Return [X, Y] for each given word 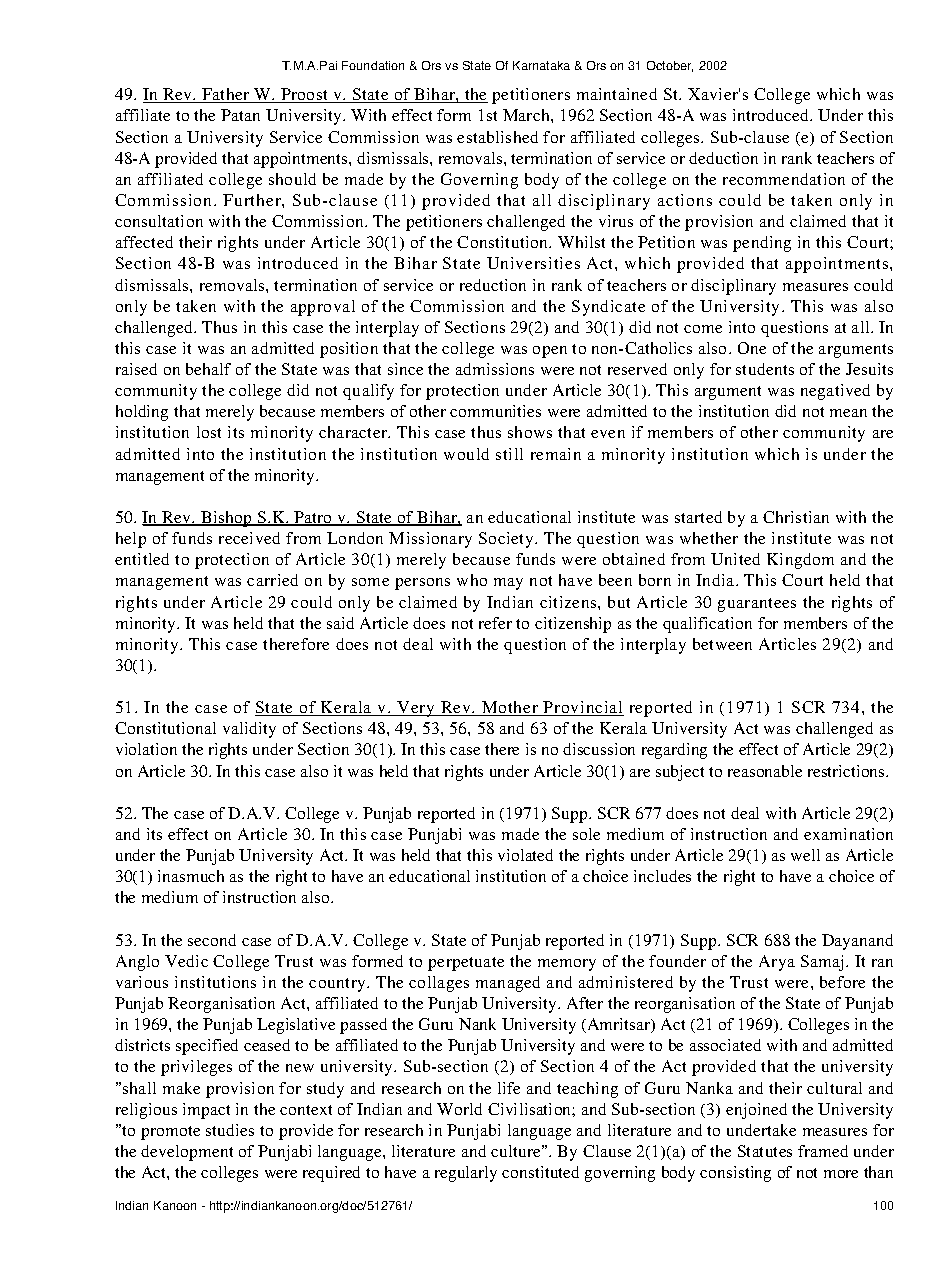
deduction [723, 158]
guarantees [757, 605]
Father [226, 95]
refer [495, 623]
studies [230, 1130]
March [527, 115]
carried [272, 580]
